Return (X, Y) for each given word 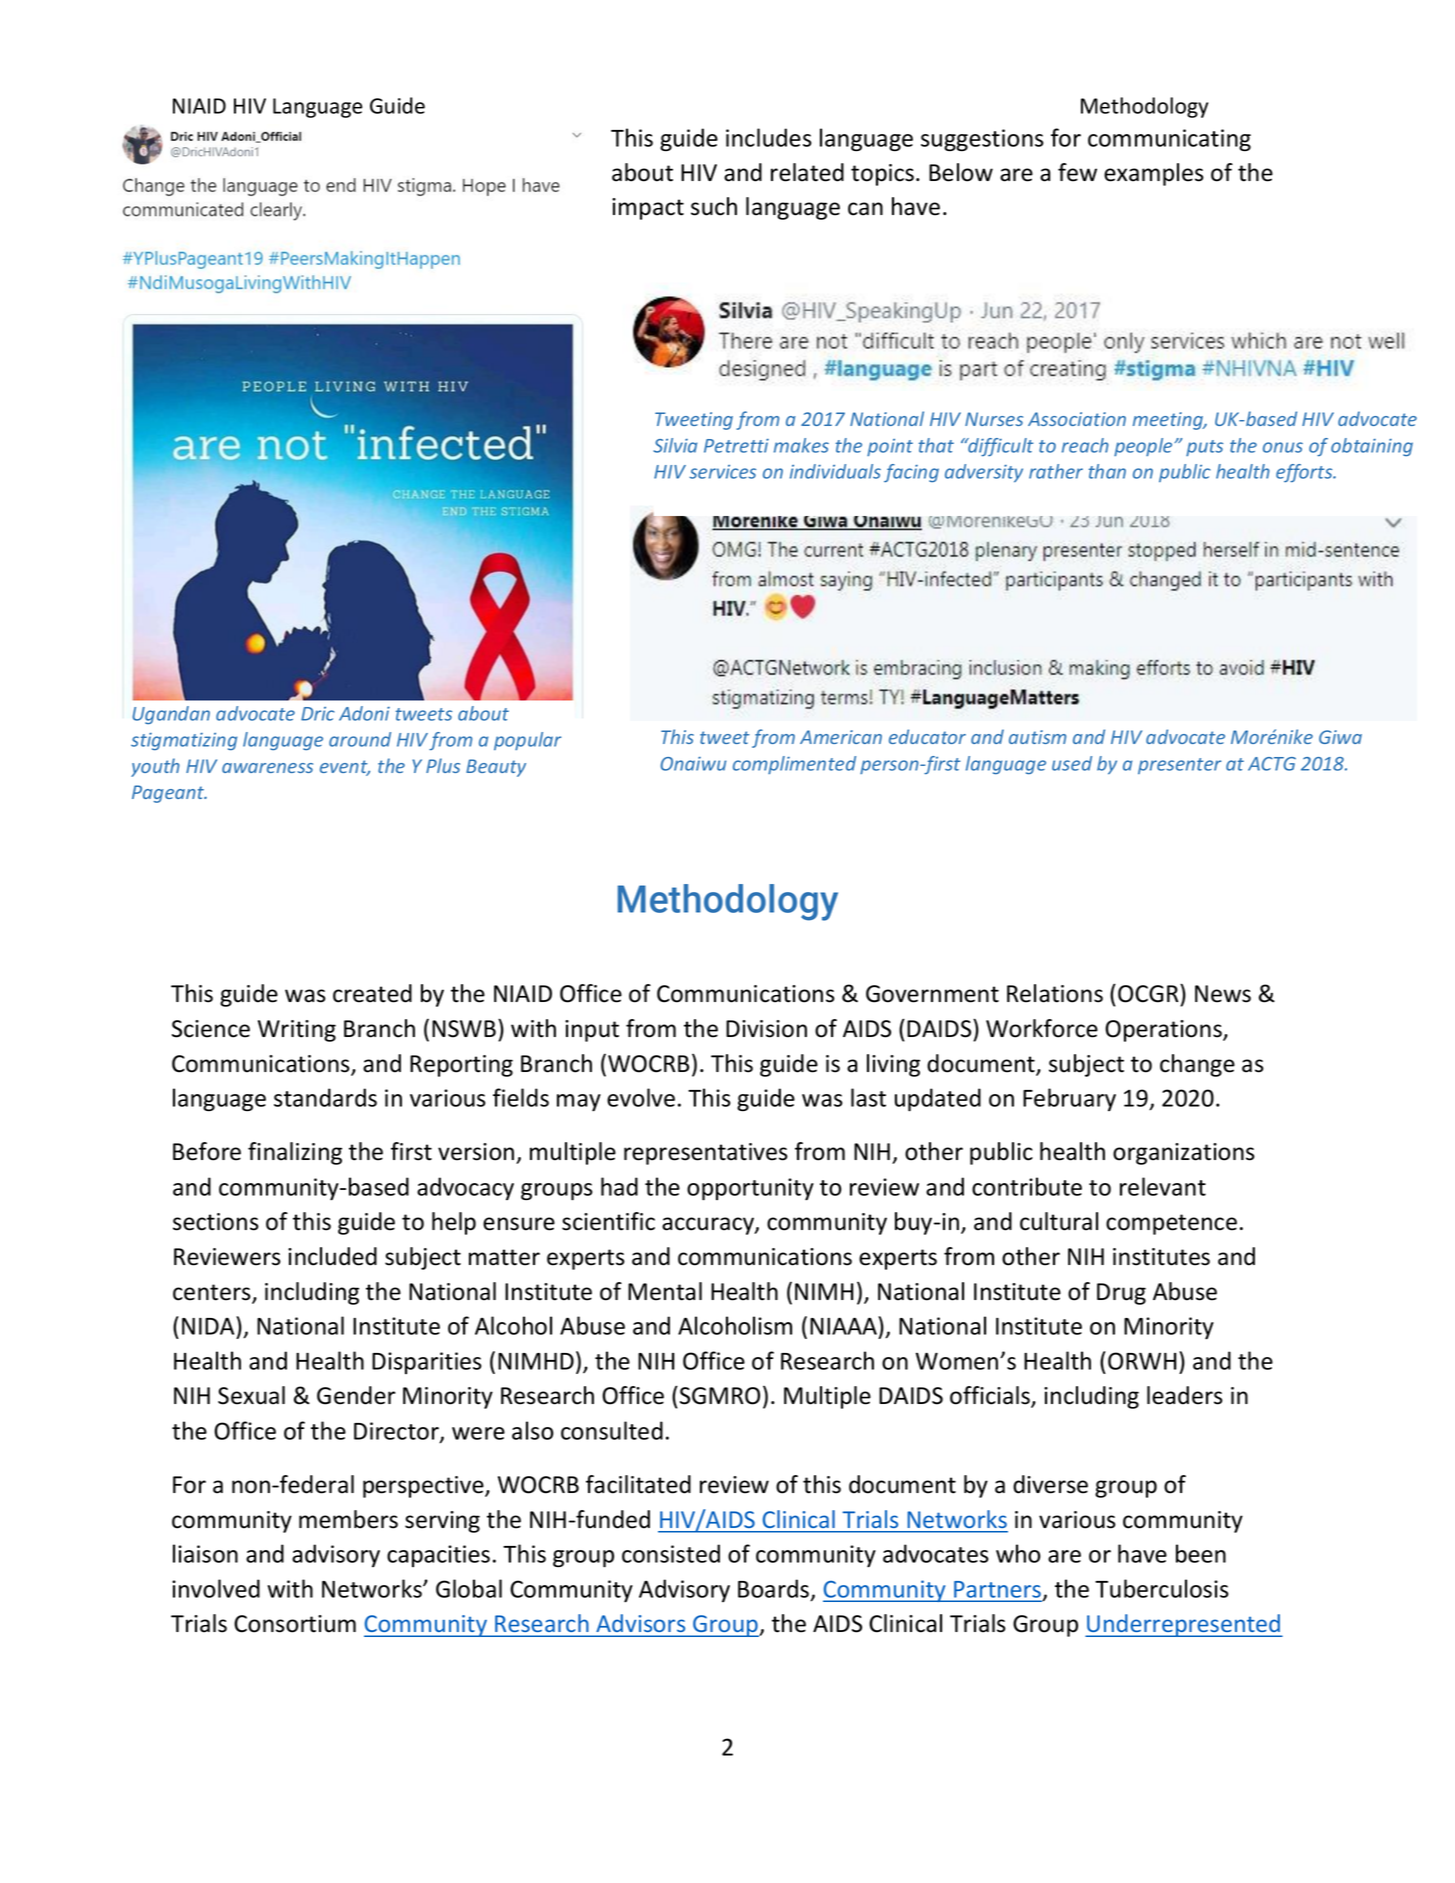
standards (325, 1097)
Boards (775, 1589)
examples (1154, 174)
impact (648, 209)
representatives (706, 1154)
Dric (317, 714)
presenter (1179, 766)
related (807, 172)
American (841, 737)
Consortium (295, 1624)
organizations (1184, 1154)
